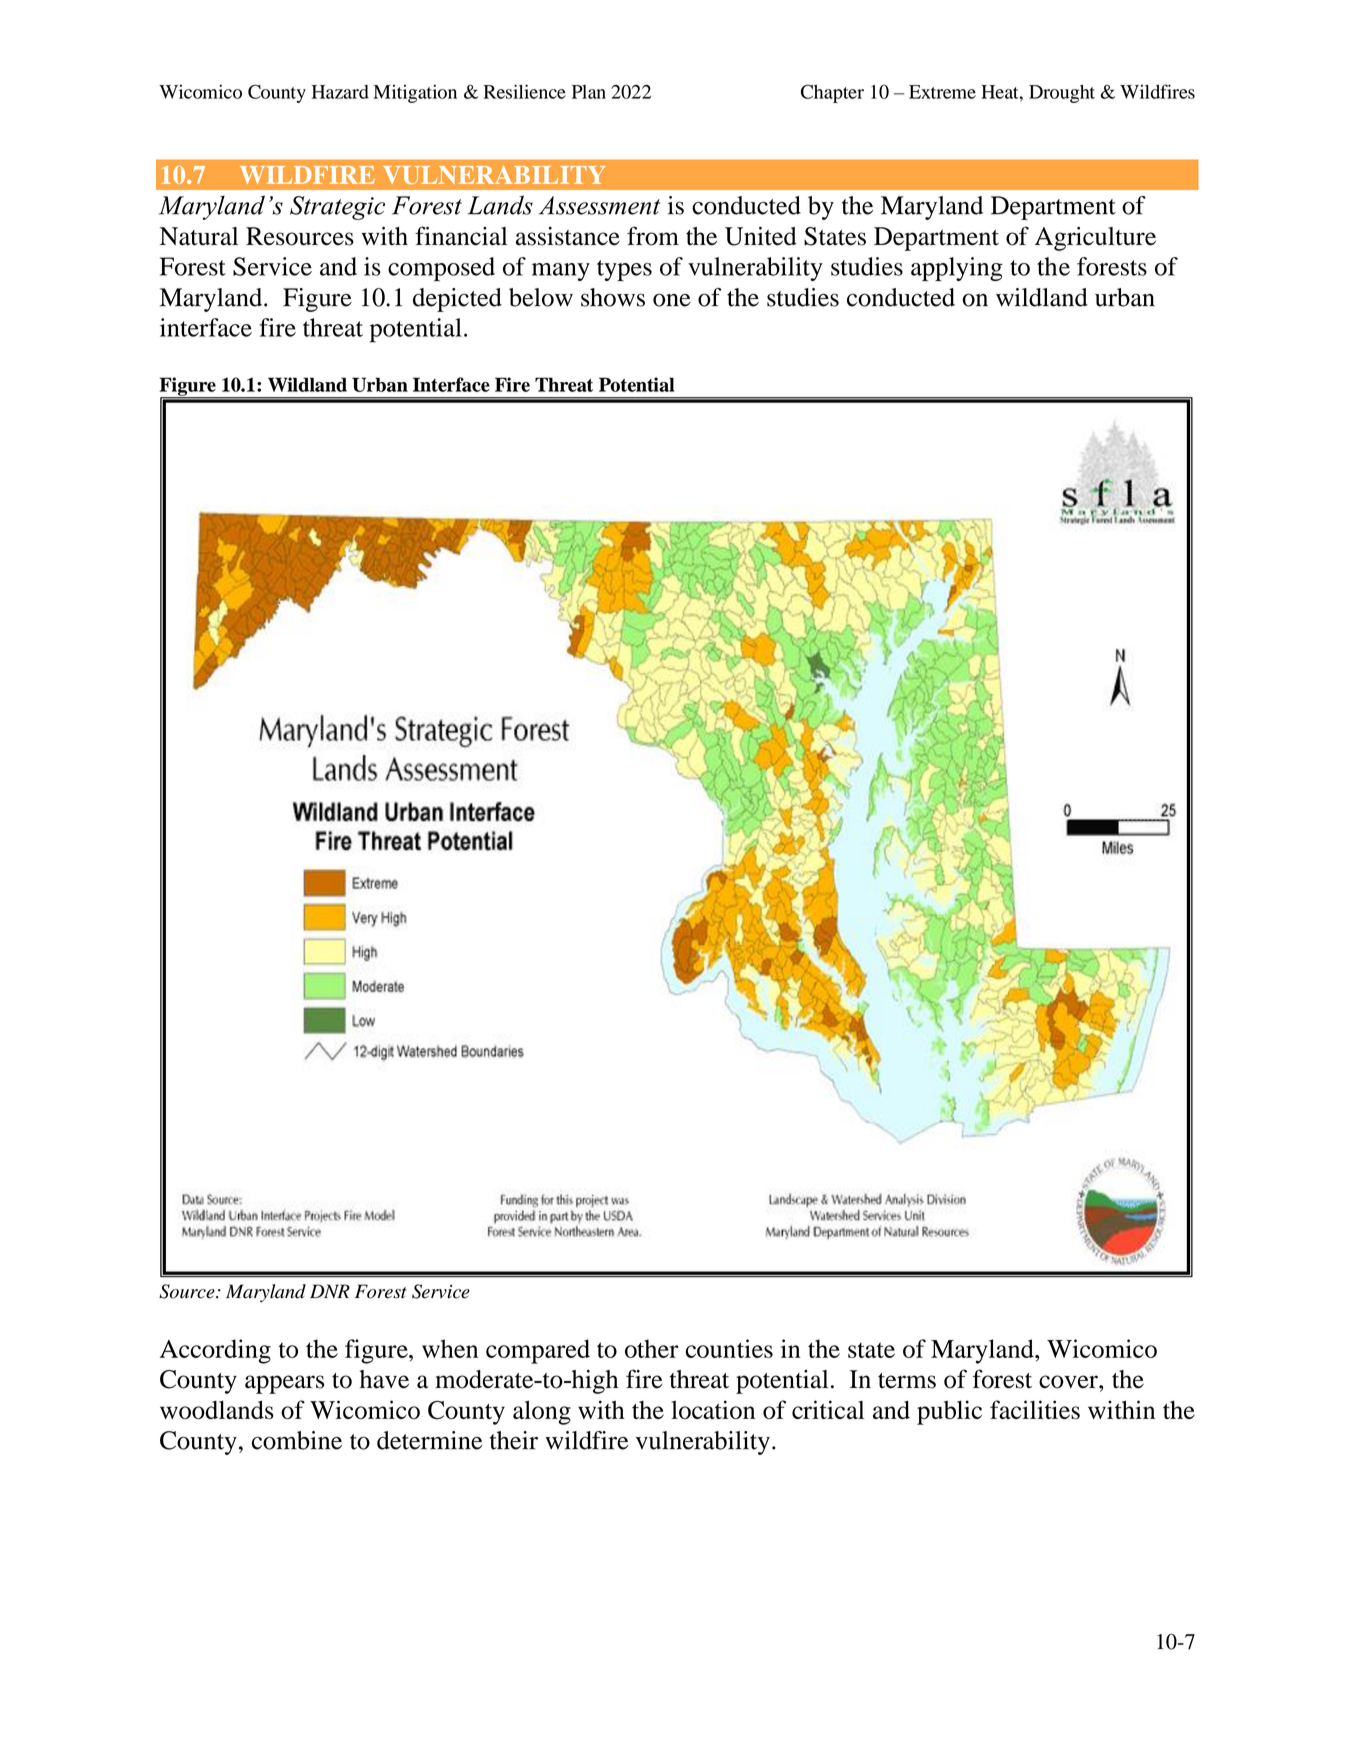  I want to click on Plan, so click(589, 92).
